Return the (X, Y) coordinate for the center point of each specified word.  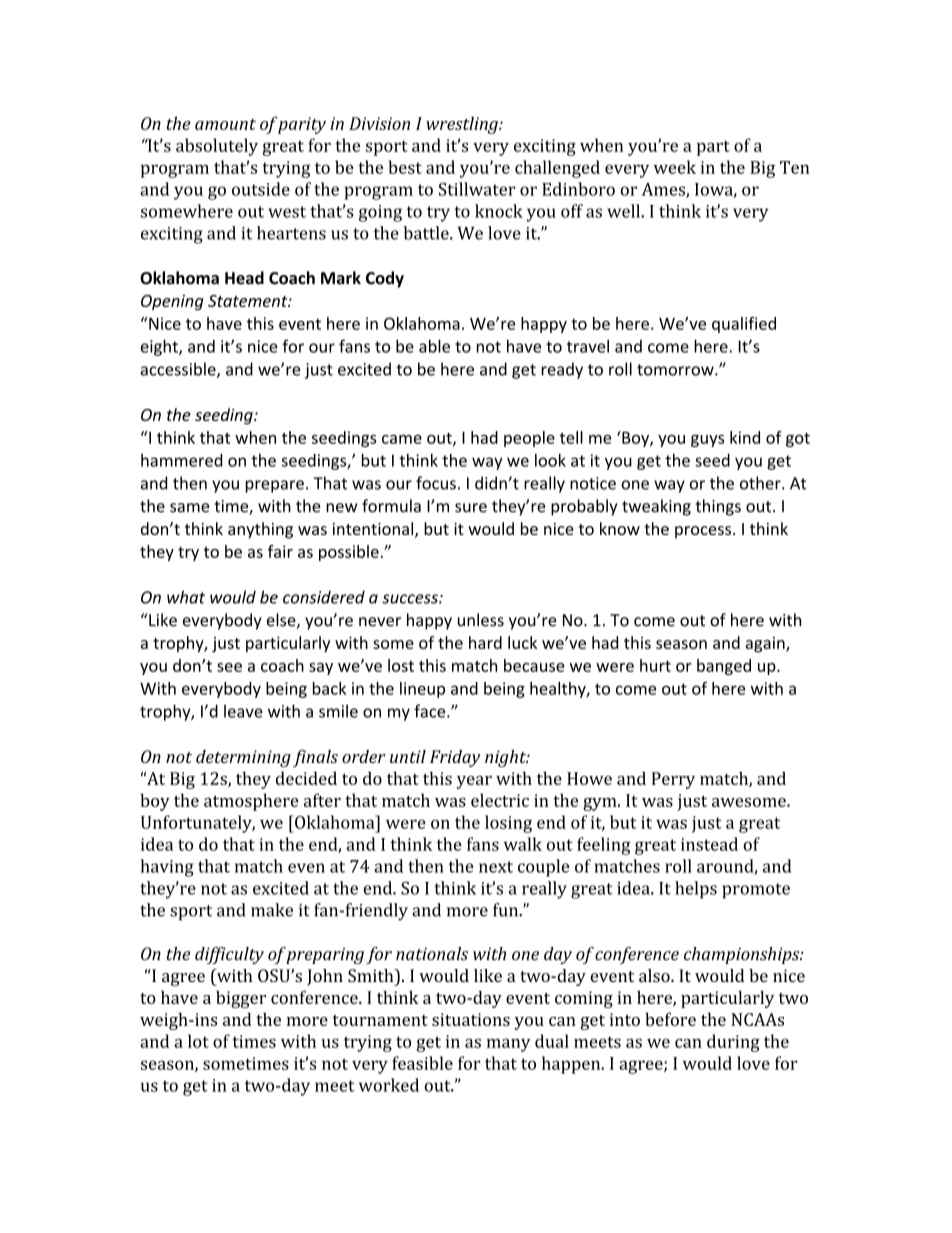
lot (198, 1041)
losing (508, 824)
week (675, 167)
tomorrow (676, 370)
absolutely (217, 147)
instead (709, 844)
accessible (179, 370)
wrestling (463, 125)
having (167, 868)
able (434, 346)
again (766, 645)
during (733, 1043)
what (186, 597)
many (508, 1045)
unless (481, 620)
